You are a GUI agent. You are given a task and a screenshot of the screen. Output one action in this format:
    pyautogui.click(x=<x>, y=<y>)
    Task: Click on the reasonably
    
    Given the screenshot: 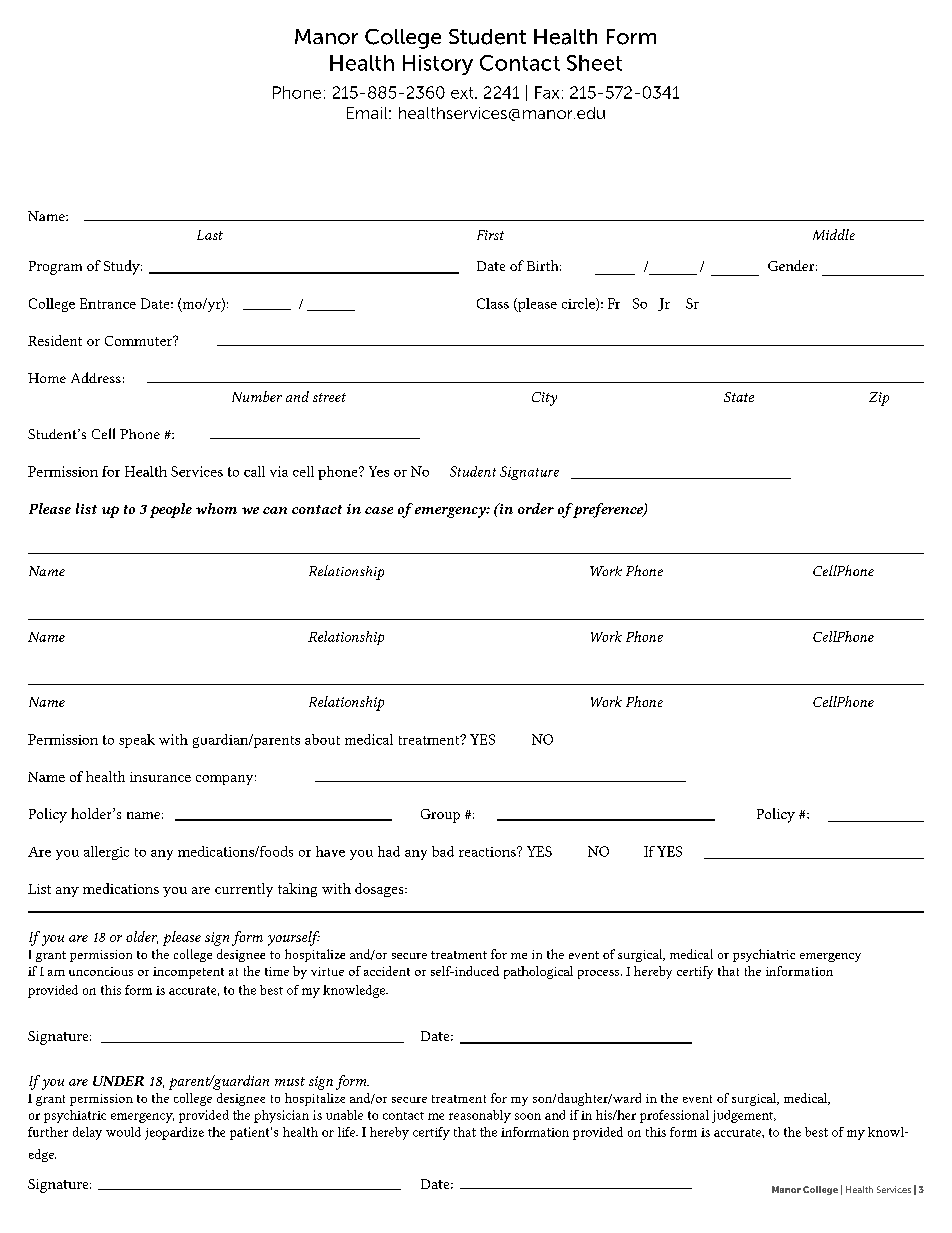 What is the action you would take?
    pyautogui.click(x=480, y=1116)
